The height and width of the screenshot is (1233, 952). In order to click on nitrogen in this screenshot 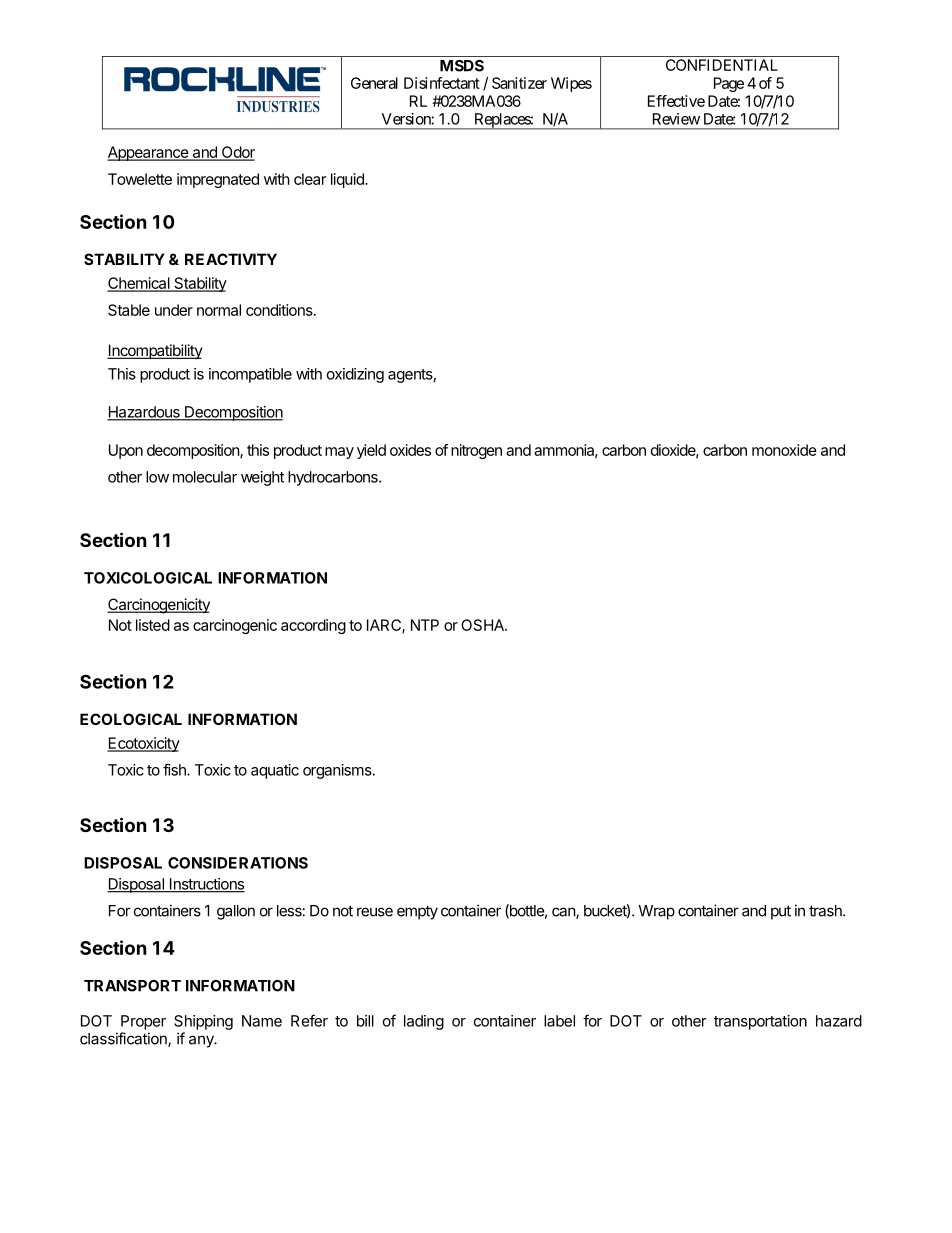, I will do `click(476, 451)`.
